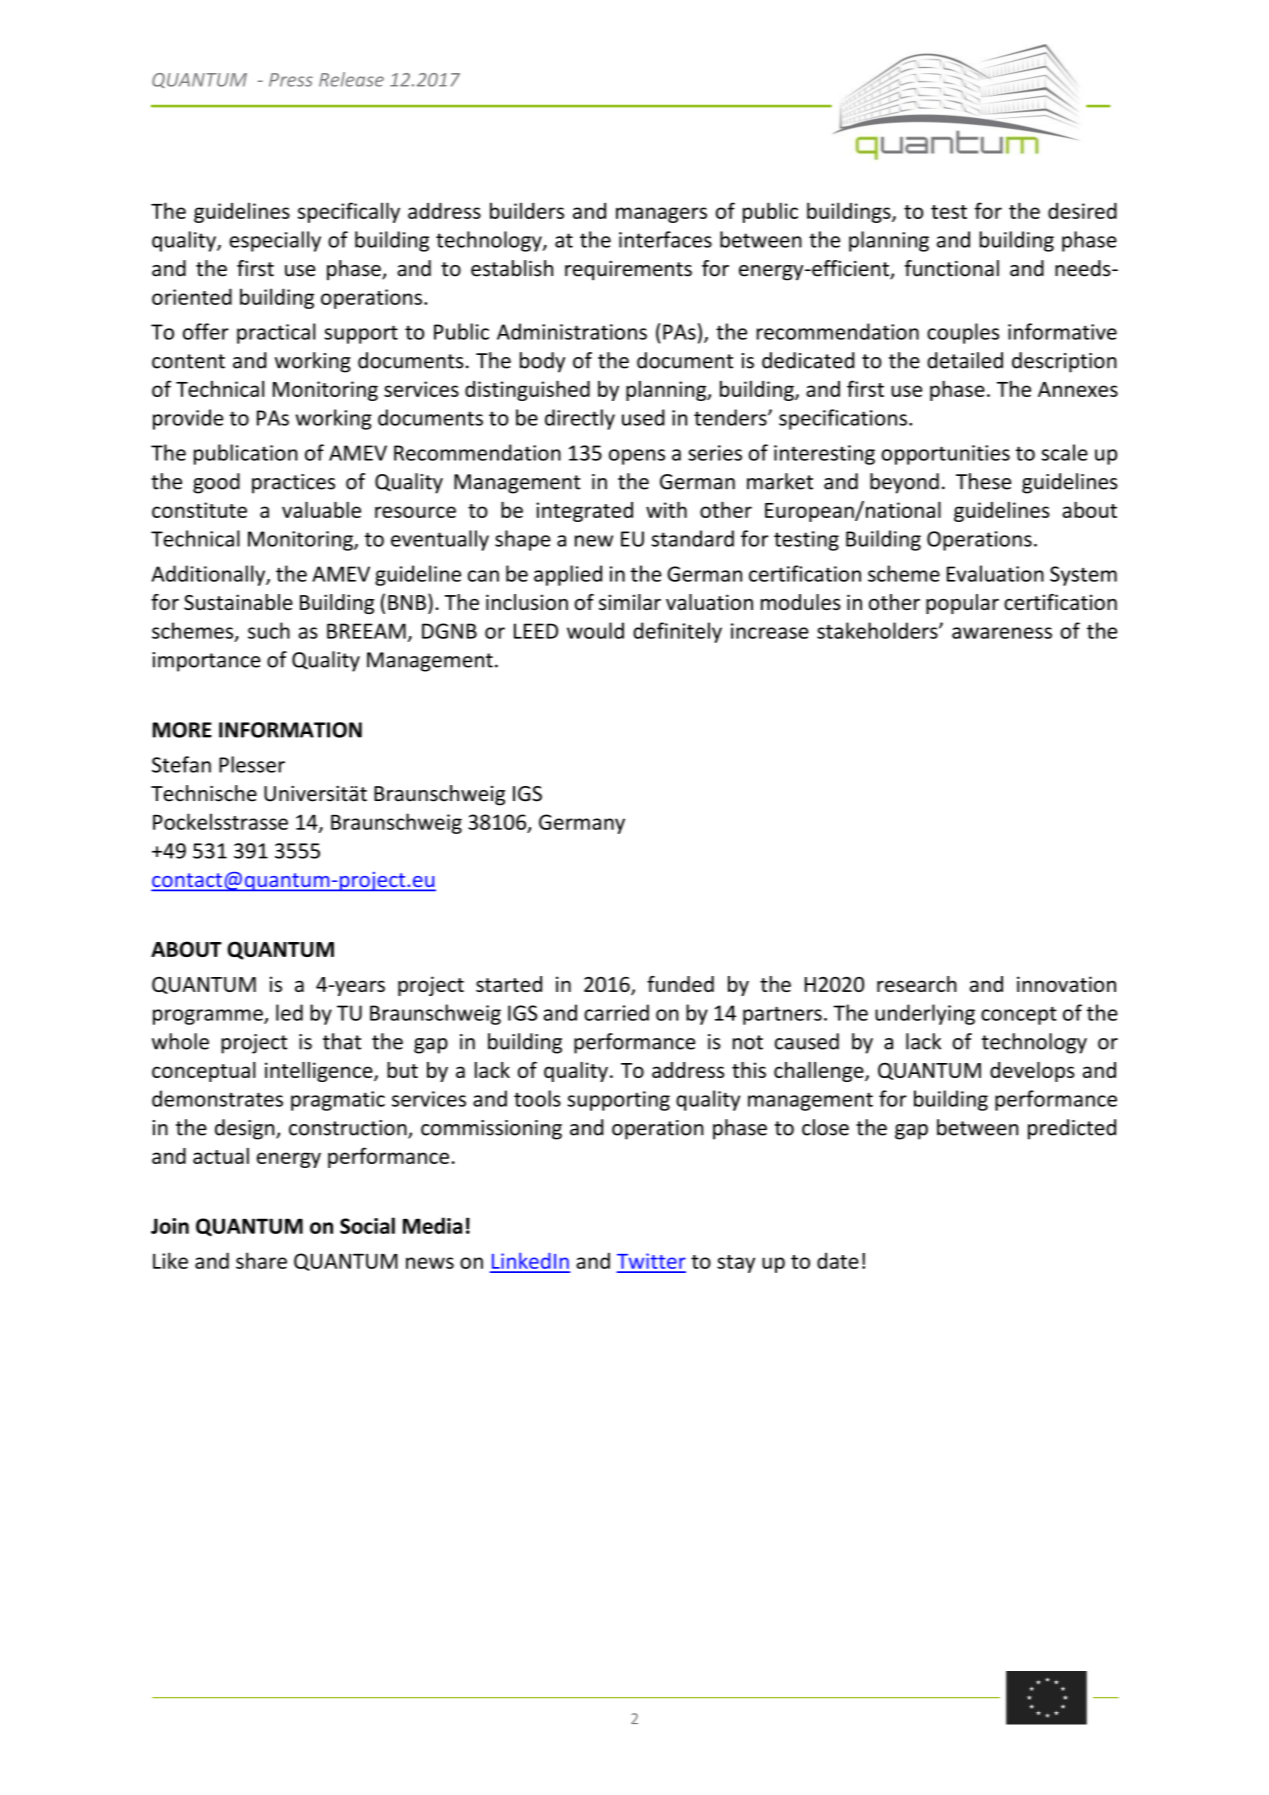 This document has height=1795, width=1269. Describe the element at coordinates (637, 457) in the document. I see `opens` at that location.
